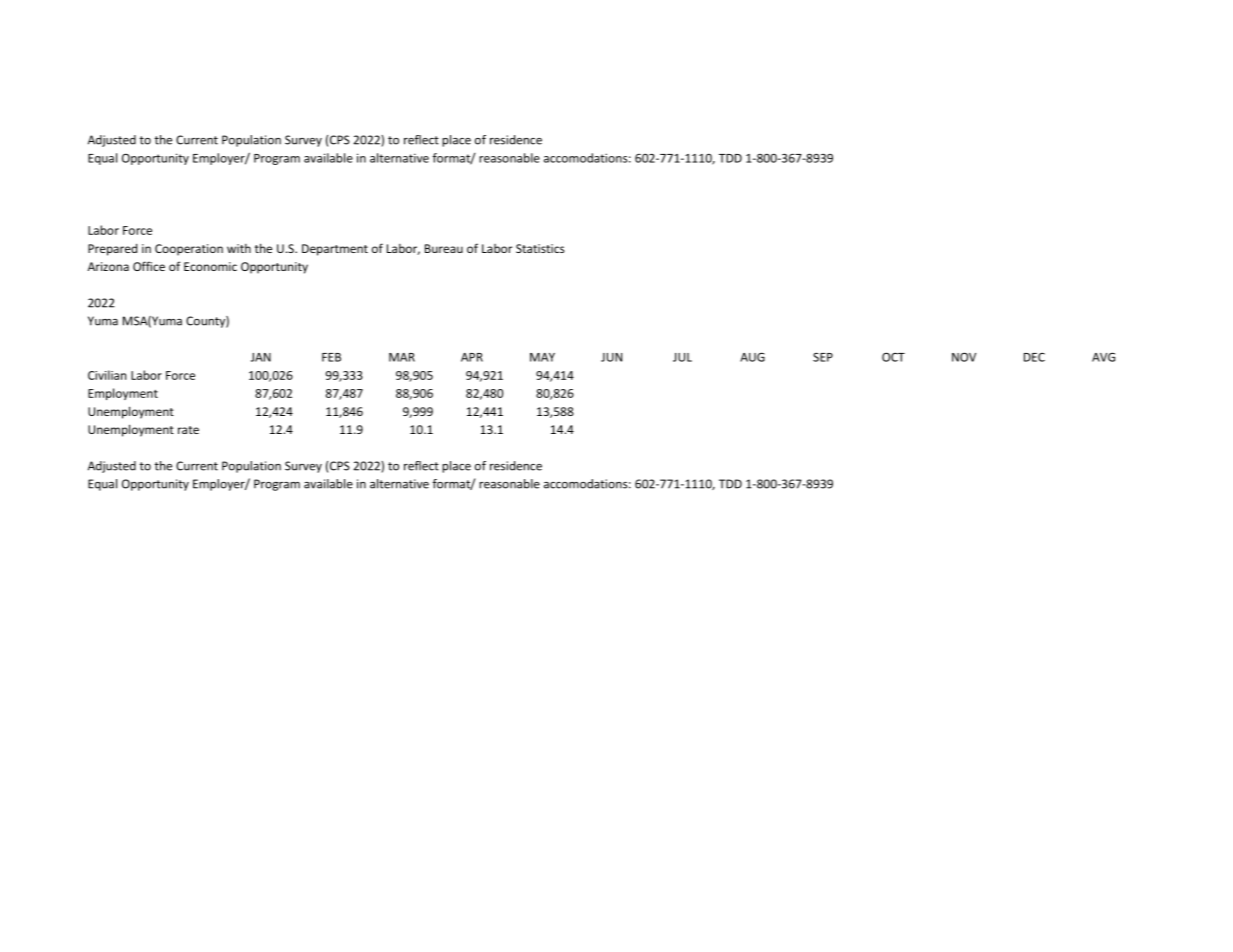 Image resolution: width=1233 pixels, height=952 pixels. What do you see at coordinates (188, 430) in the page?
I see `rate` at bounding box center [188, 430].
